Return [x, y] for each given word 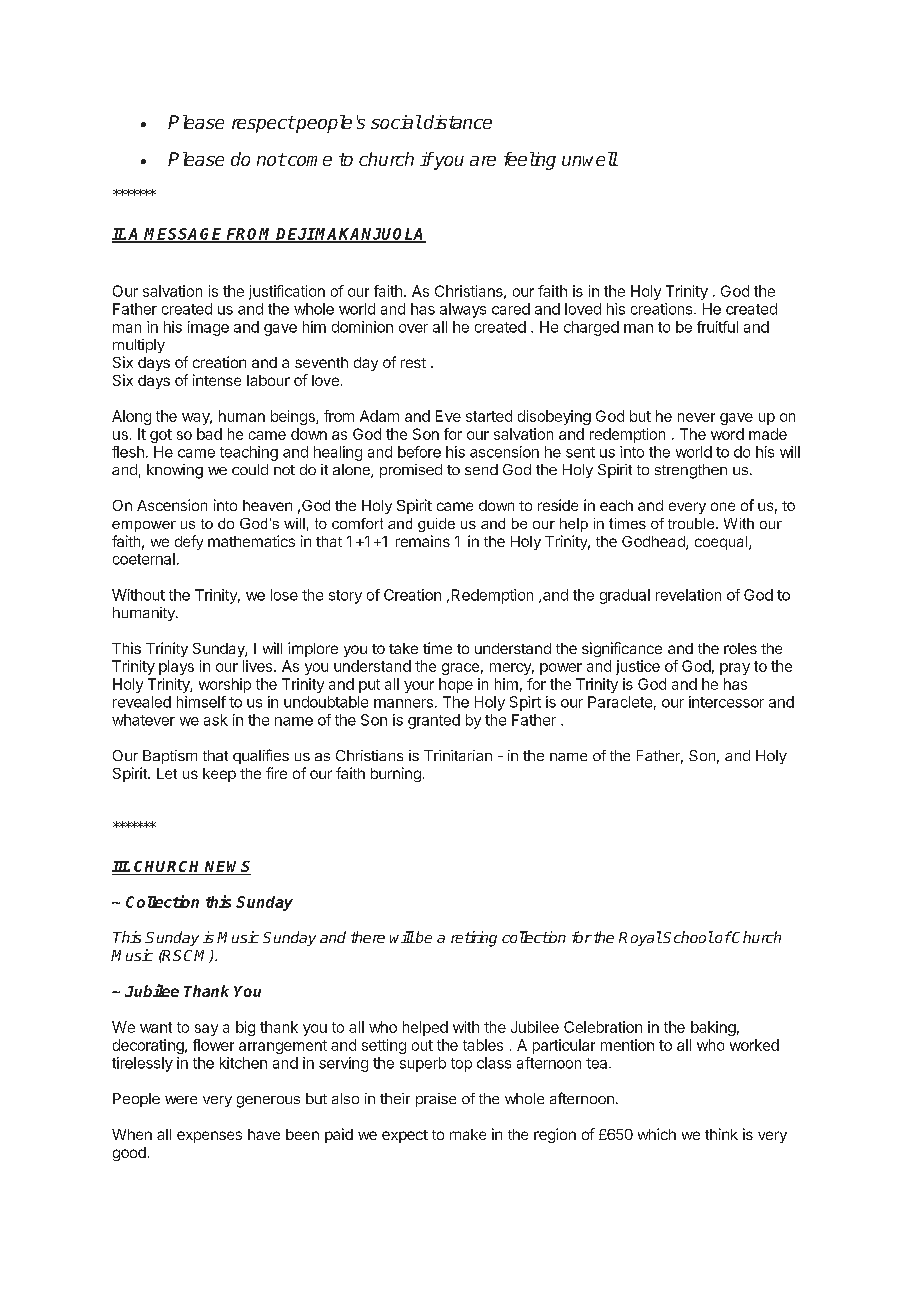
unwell [590, 159]
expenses [209, 1137]
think [721, 1134]
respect [263, 124]
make [468, 1134]
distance [458, 122]
